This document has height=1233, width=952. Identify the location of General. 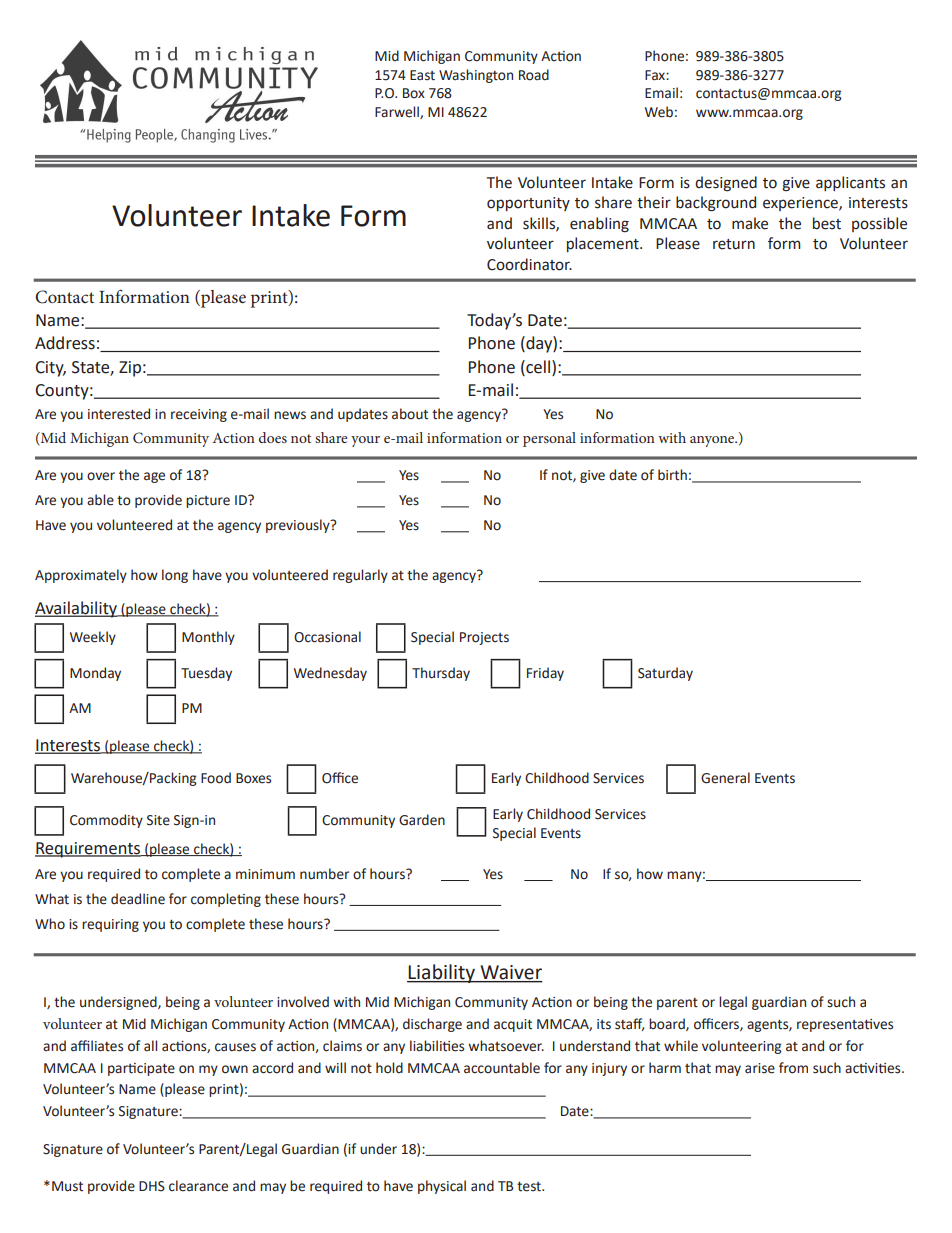
(725, 778).
